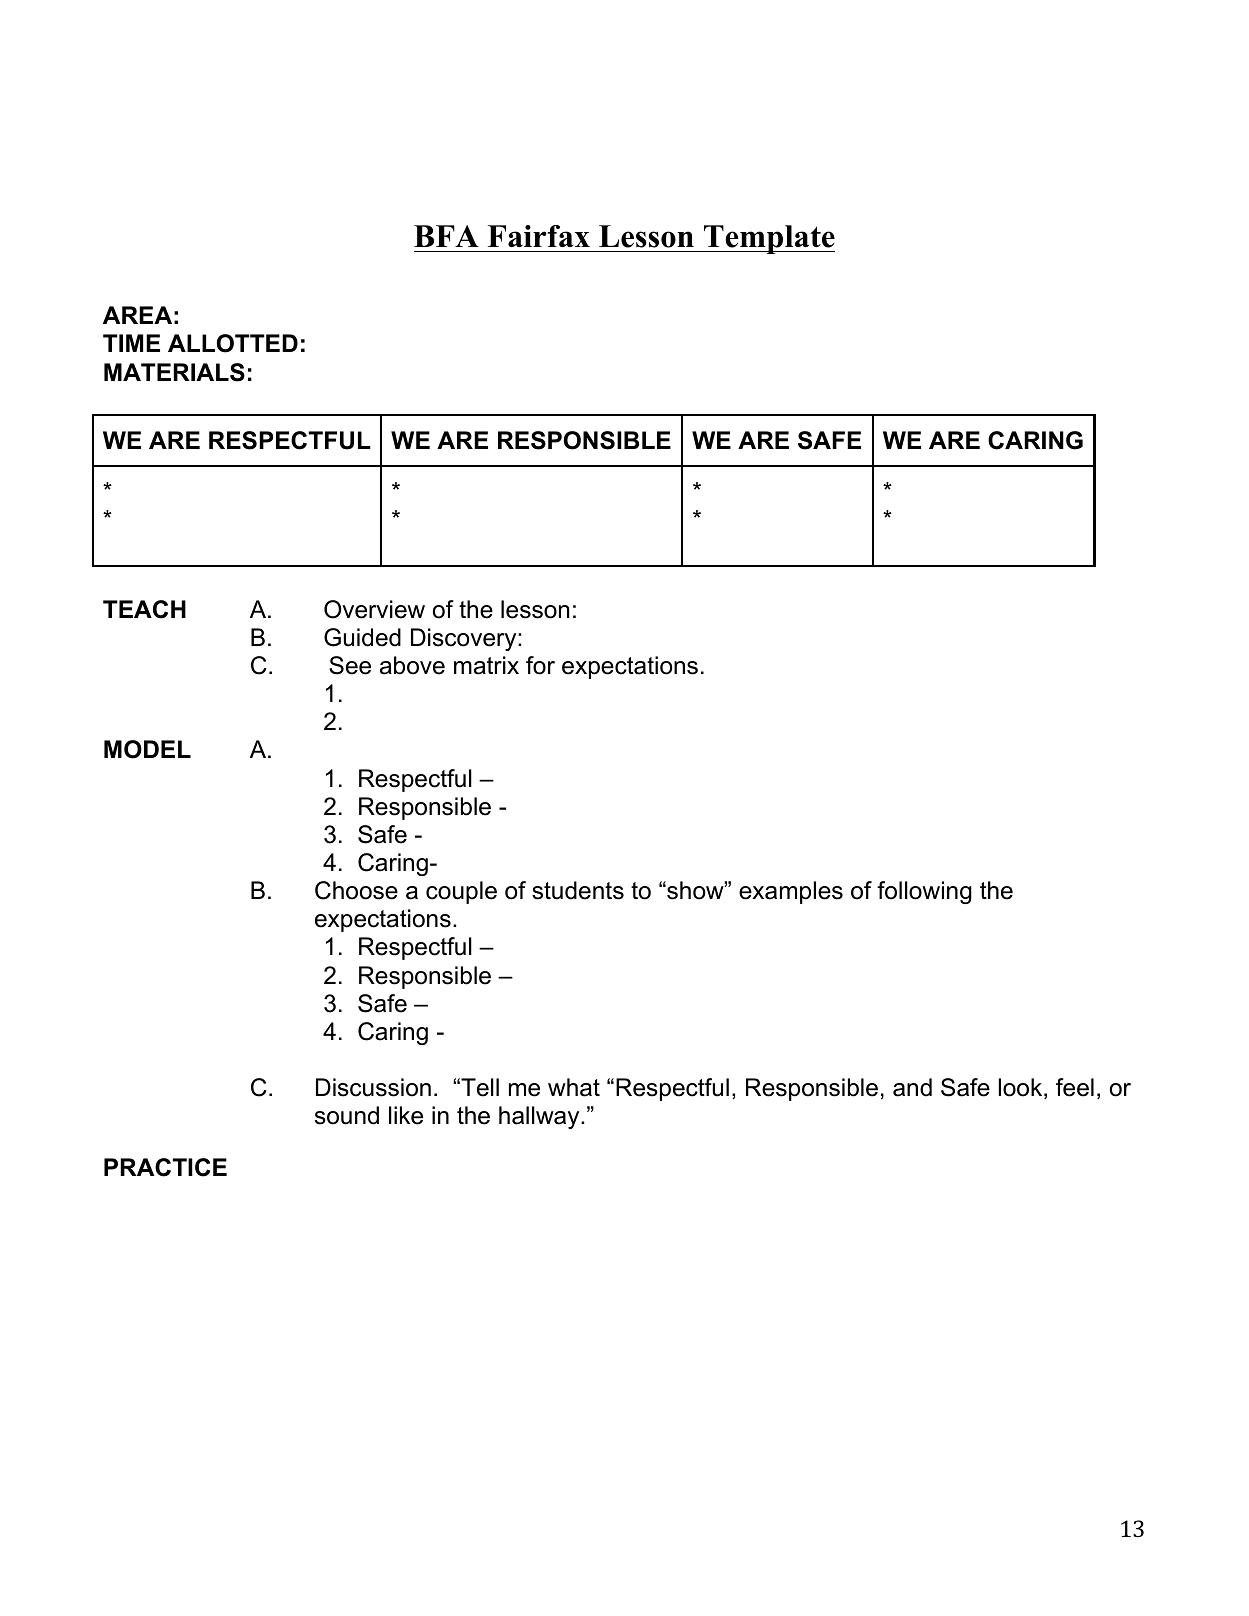 The width and height of the document is (1249, 1616). I want to click on examples, so click(791, 892).
